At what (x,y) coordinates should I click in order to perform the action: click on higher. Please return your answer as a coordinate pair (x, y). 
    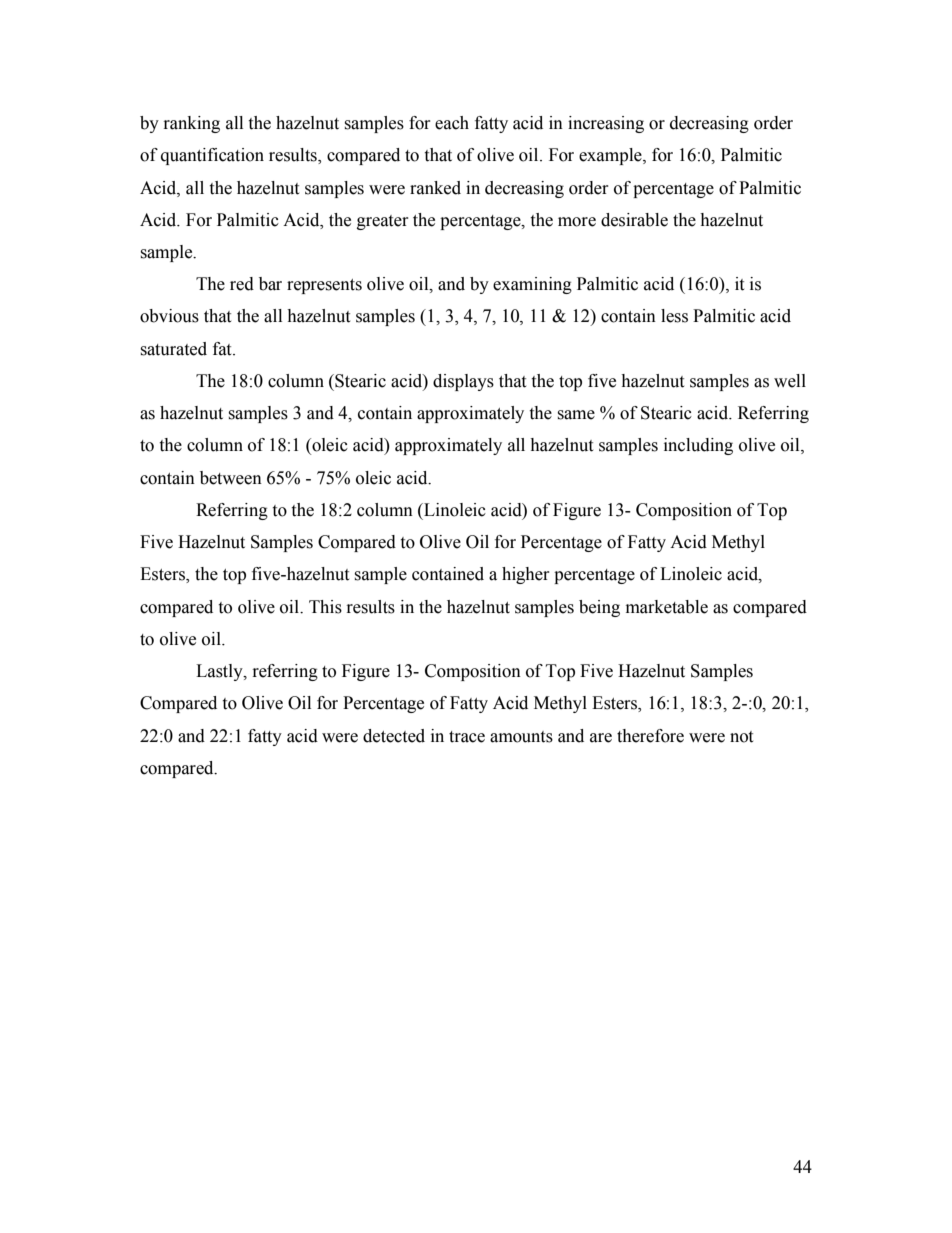
    Looking at the image, I should click on (526, 575).
